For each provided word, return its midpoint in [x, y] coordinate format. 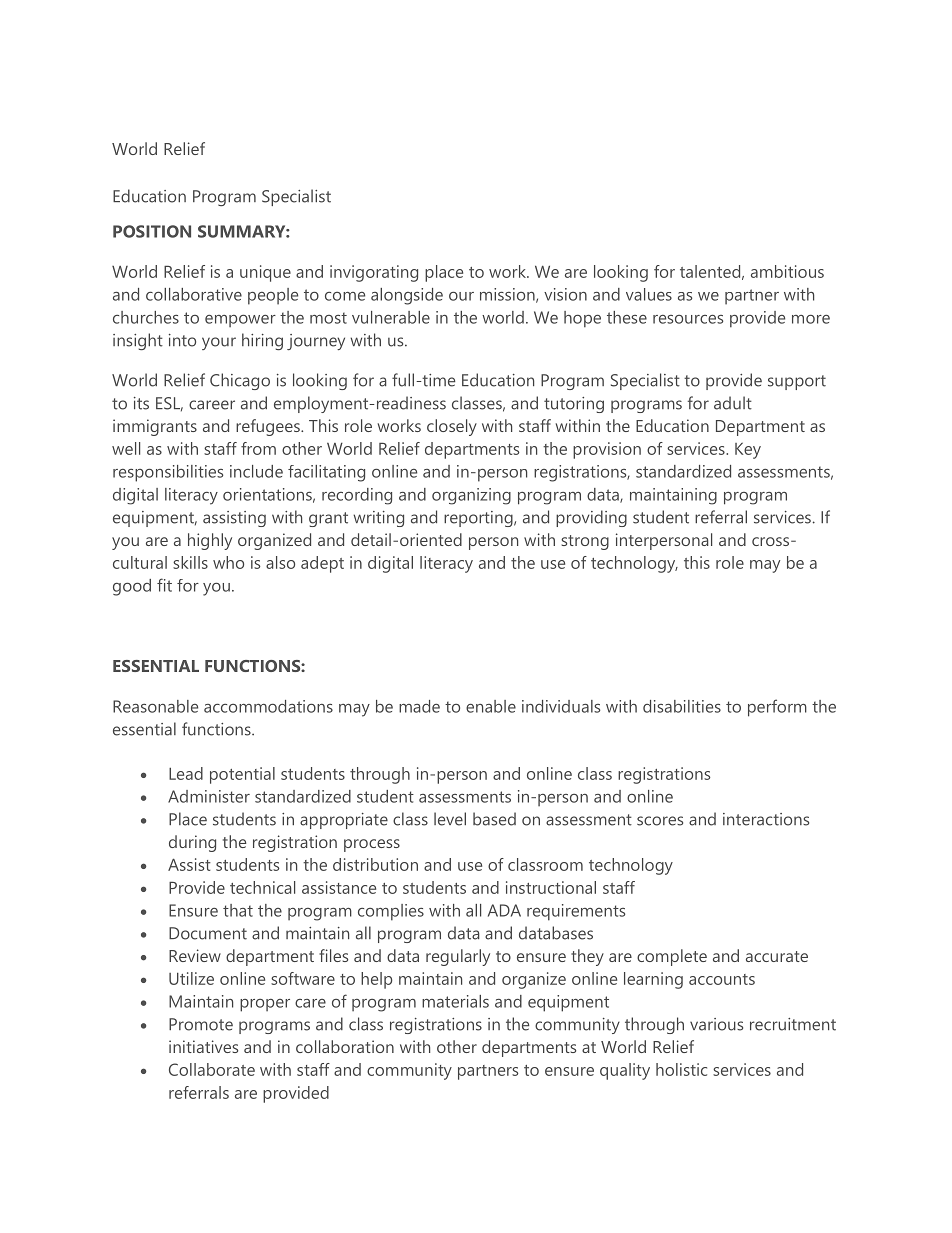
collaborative [194, 294]
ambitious [787, 271]
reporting [479, 519]
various [716, 1024]
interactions [766, 819]
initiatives [203, 1046]
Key [748, 450]
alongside [407, 296]
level [450, 819]
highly [210, 541]
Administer [209, 796]
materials [455, 1001]
